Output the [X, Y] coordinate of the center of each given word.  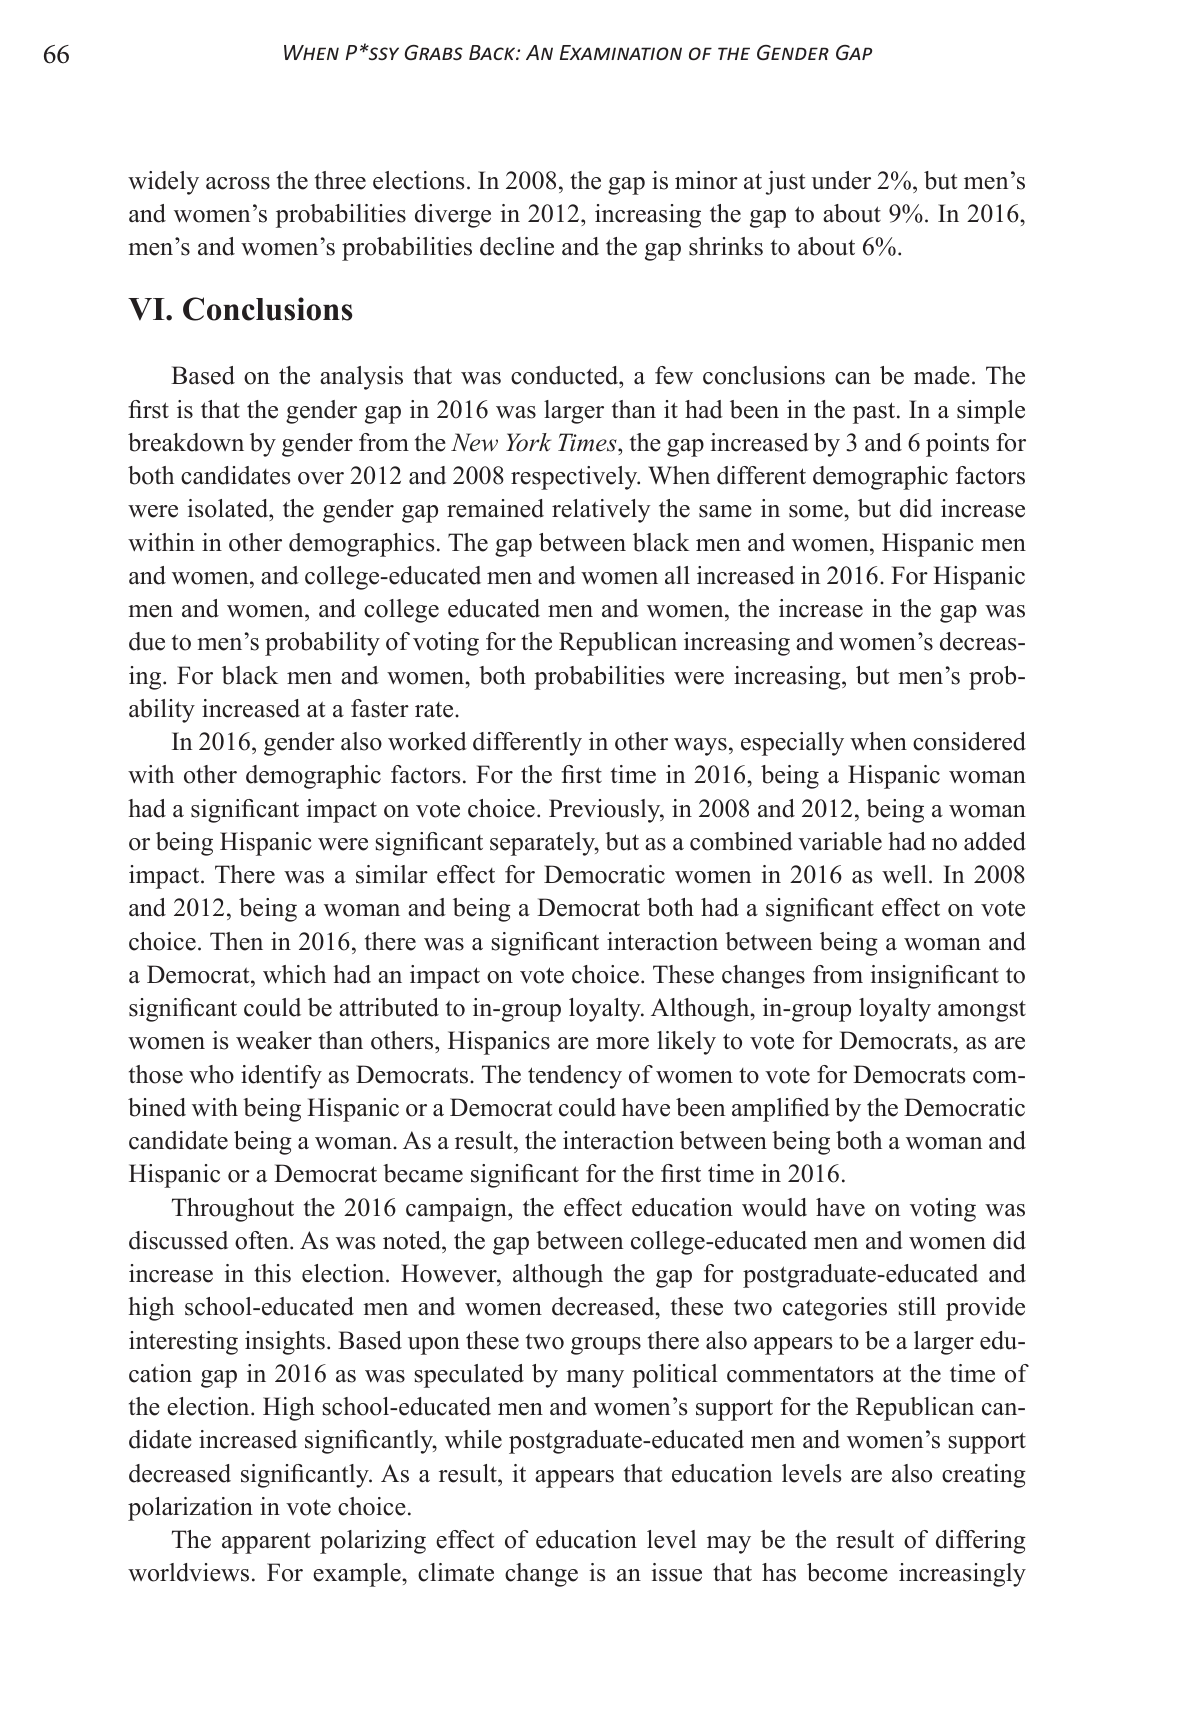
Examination [621, 52]
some [817, 511]
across [238, 183]
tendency [575, 1077]
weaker [274, 1040]
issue [677, 1572]
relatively [601, 511]
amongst [982, 1011]
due [147, 641]
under [841, 180]
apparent [266, 1543]
